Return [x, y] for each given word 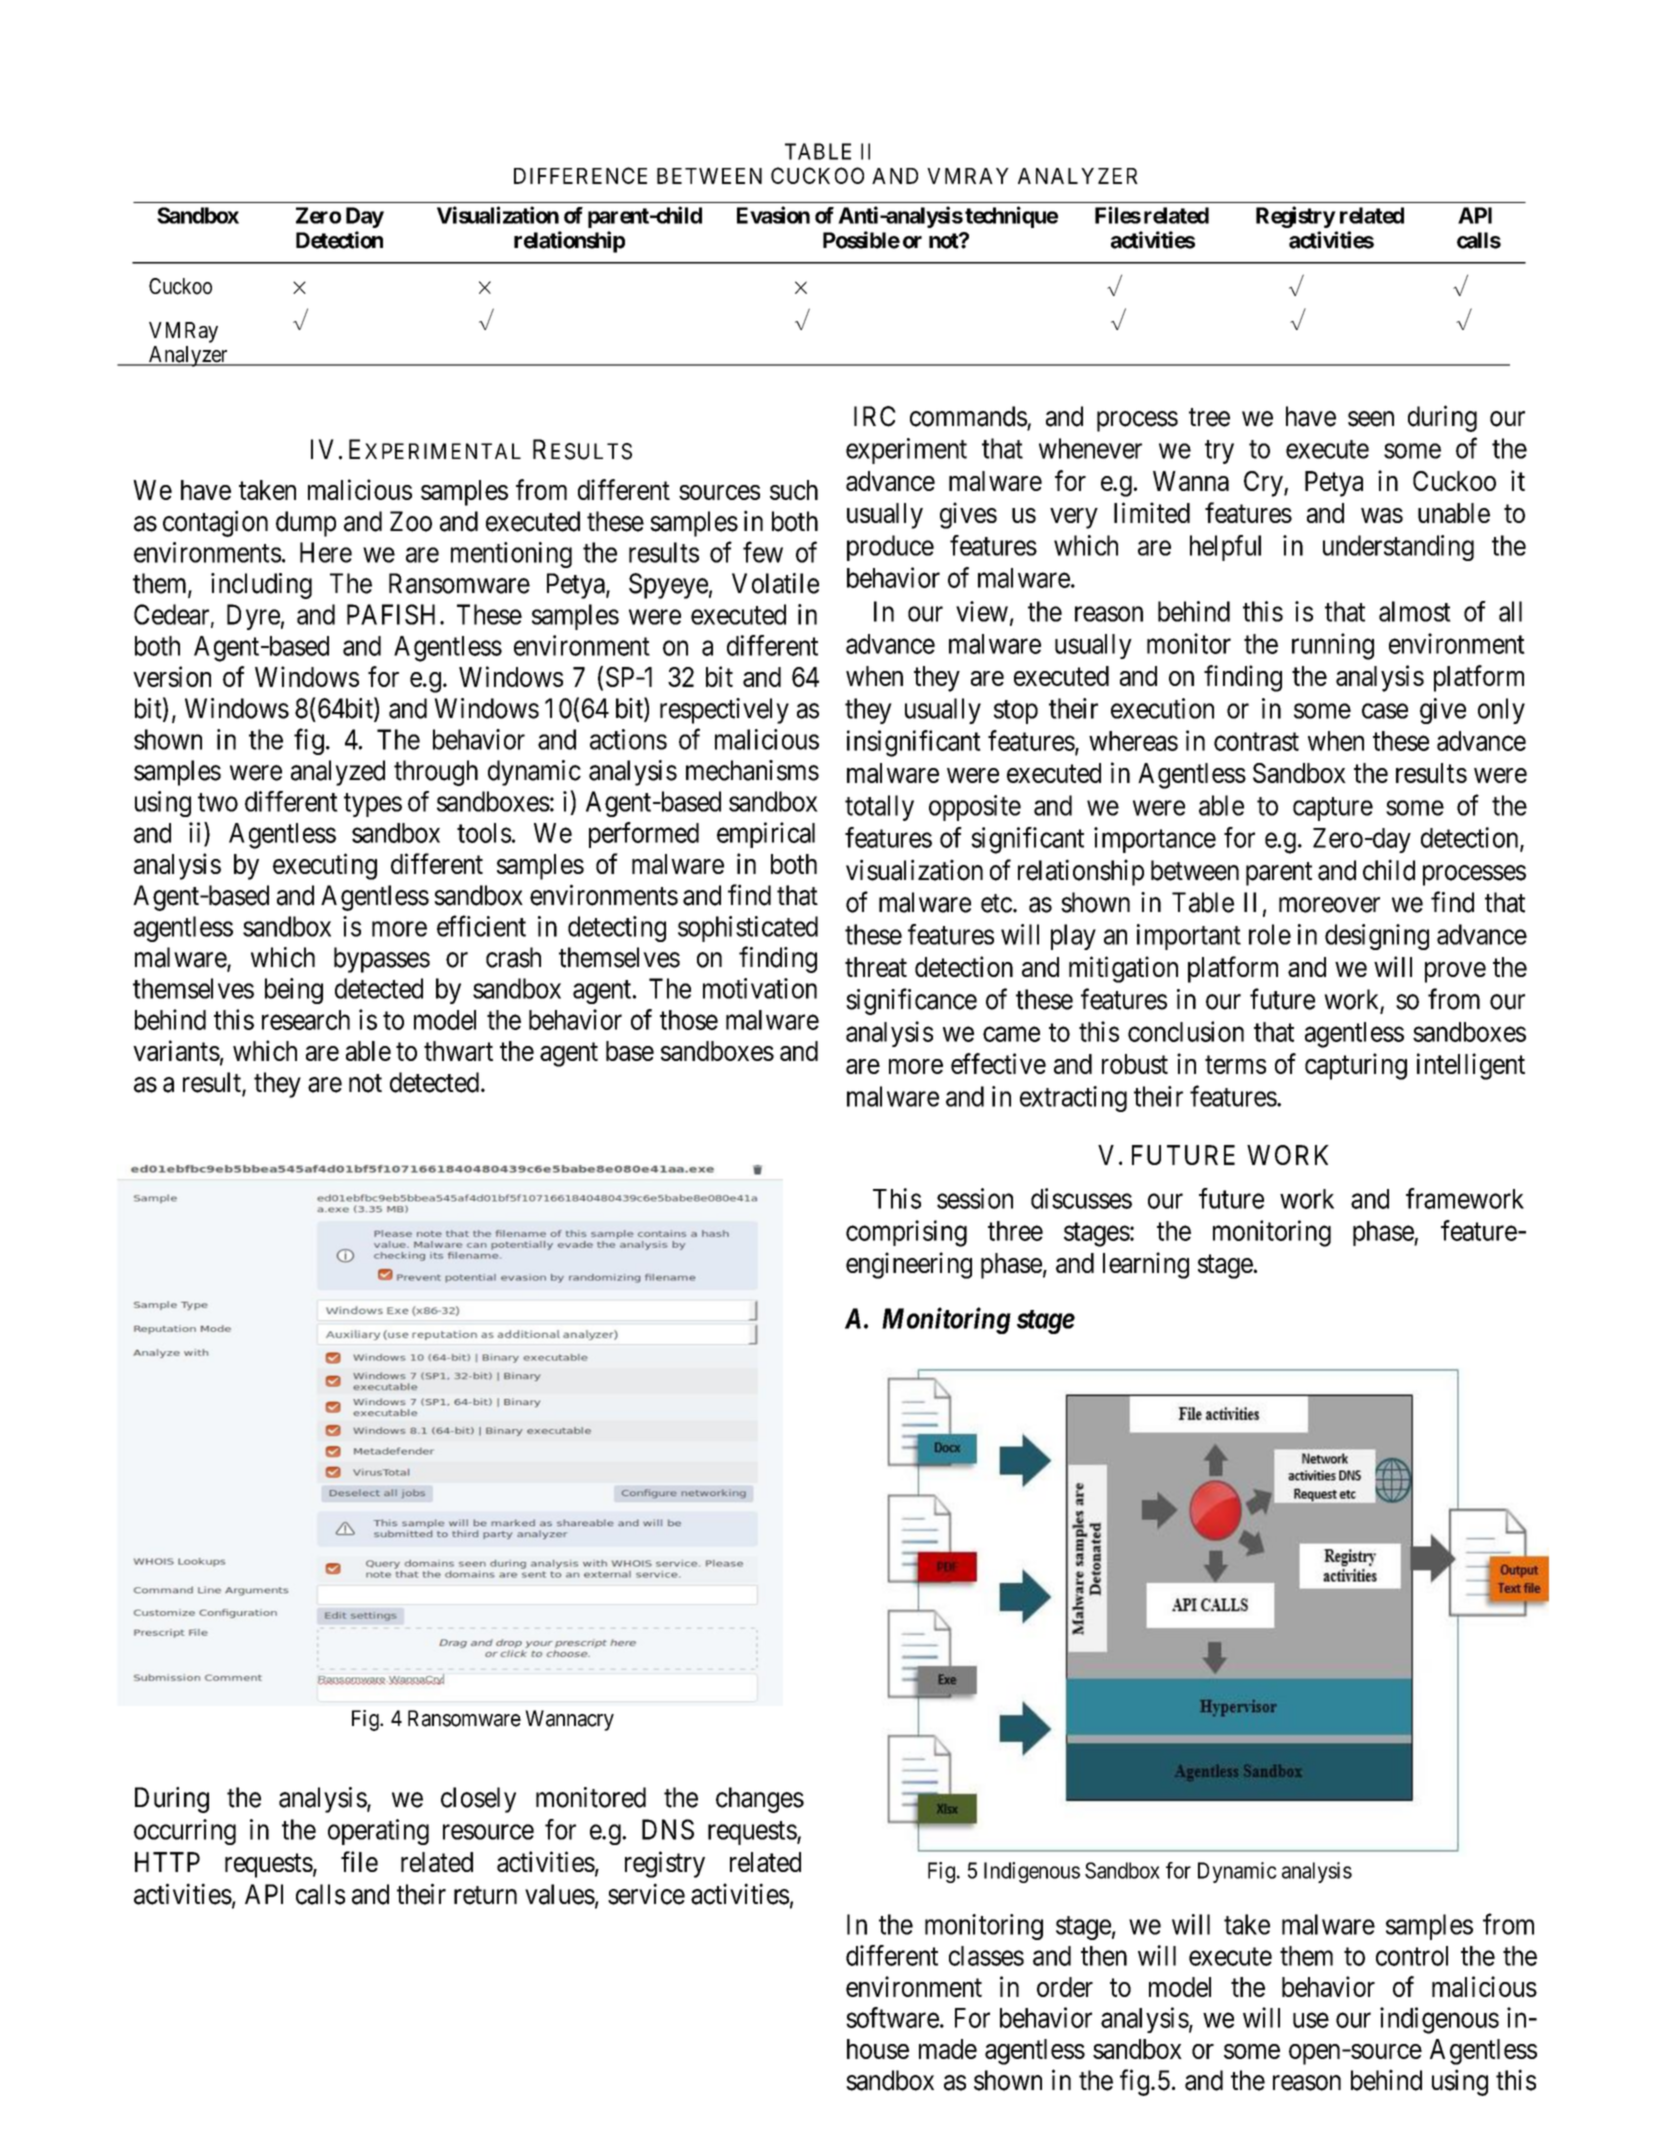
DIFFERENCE [580, 175]
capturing [1356, 1066]
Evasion [773, 215]
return [485, 1895]
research [306, 1020]
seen [1371, 419]
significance [911, 1001]
